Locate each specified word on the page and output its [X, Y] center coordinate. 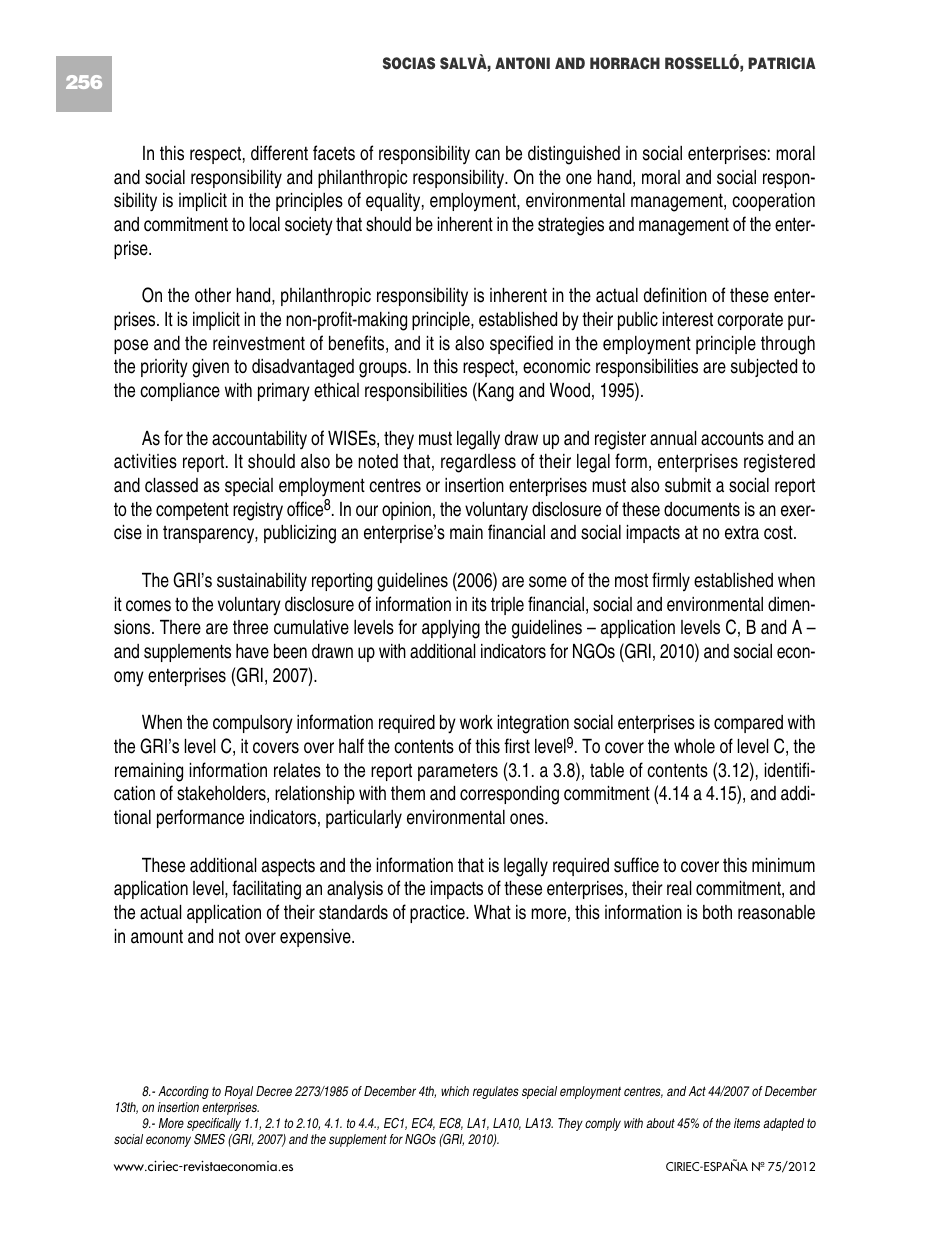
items [747, 1123]
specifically [214, 1124]
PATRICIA [782, 63]
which [455, 1091]
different [279, 153]
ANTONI [522, 63]
